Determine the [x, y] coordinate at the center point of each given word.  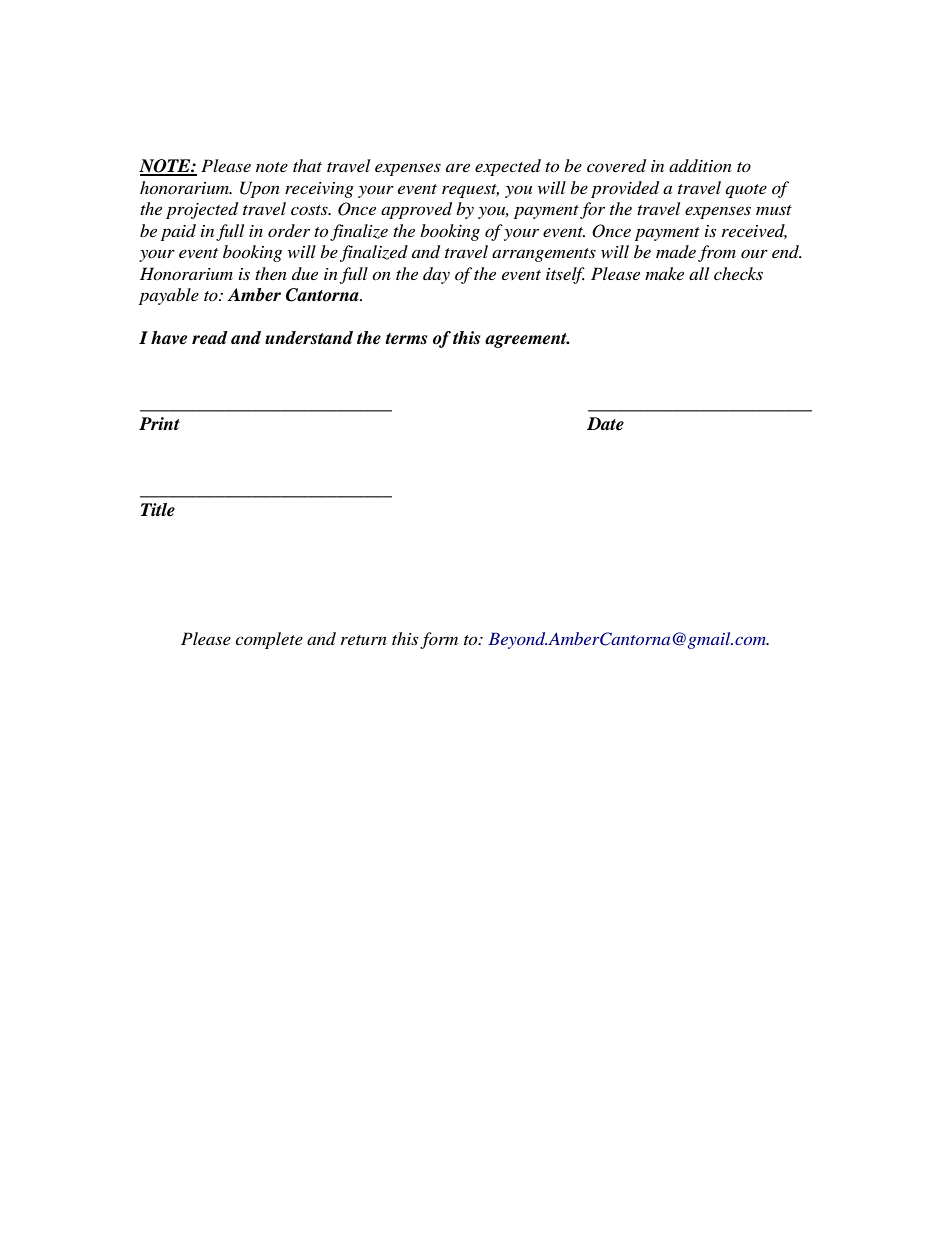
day [436, 275]
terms [406, 339]
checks [738, 273]
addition [700, 165]
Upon [260, 189]
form [439, 640]
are [458, 167]
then [271, 273]
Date [605, 424]
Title [158, 510]
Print [159, 423]
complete [269, 640]
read [210, 338]
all [699, 273]
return [364, 640]
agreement [527, 340]
